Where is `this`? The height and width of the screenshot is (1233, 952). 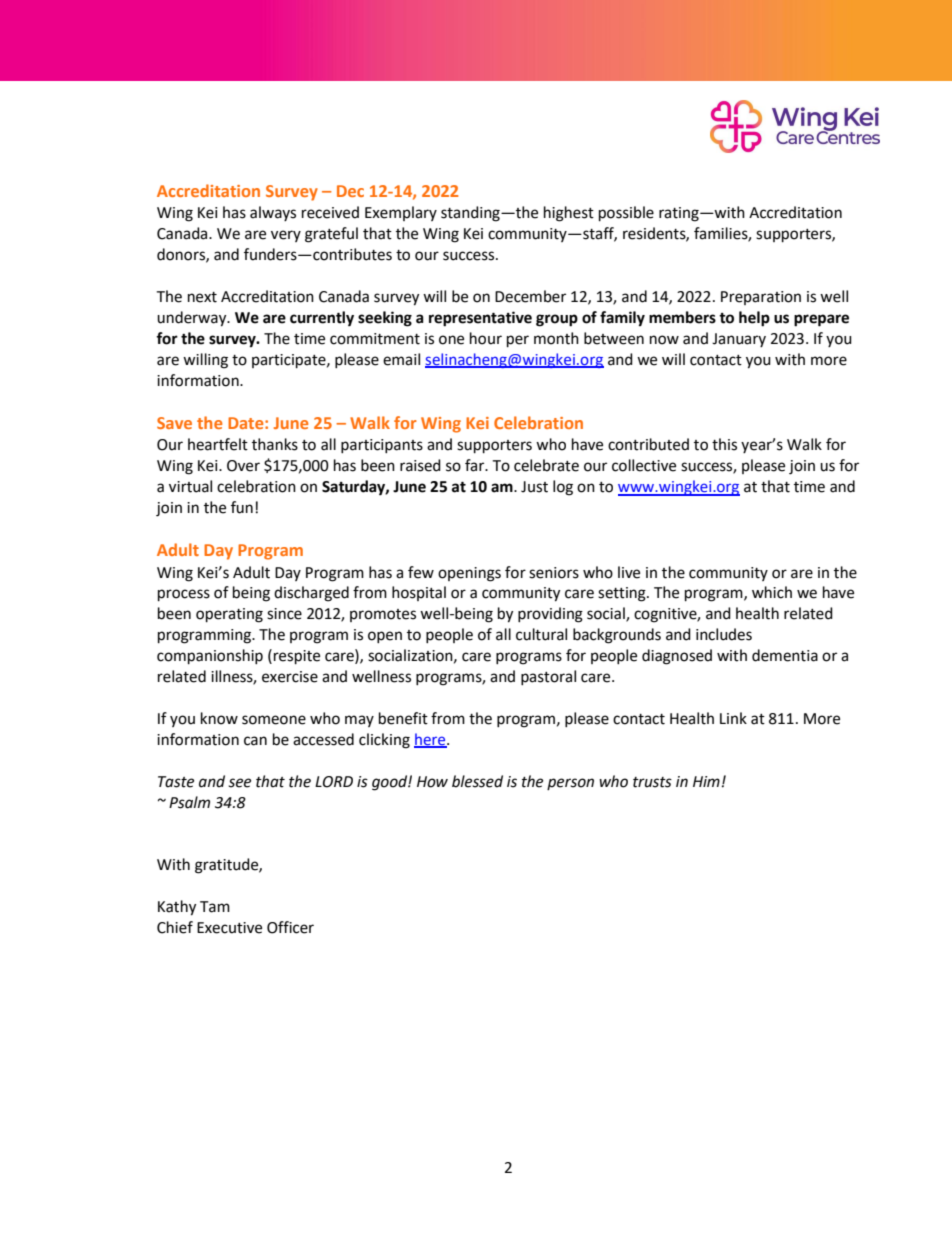 this is located at coordinates (724, 444).
